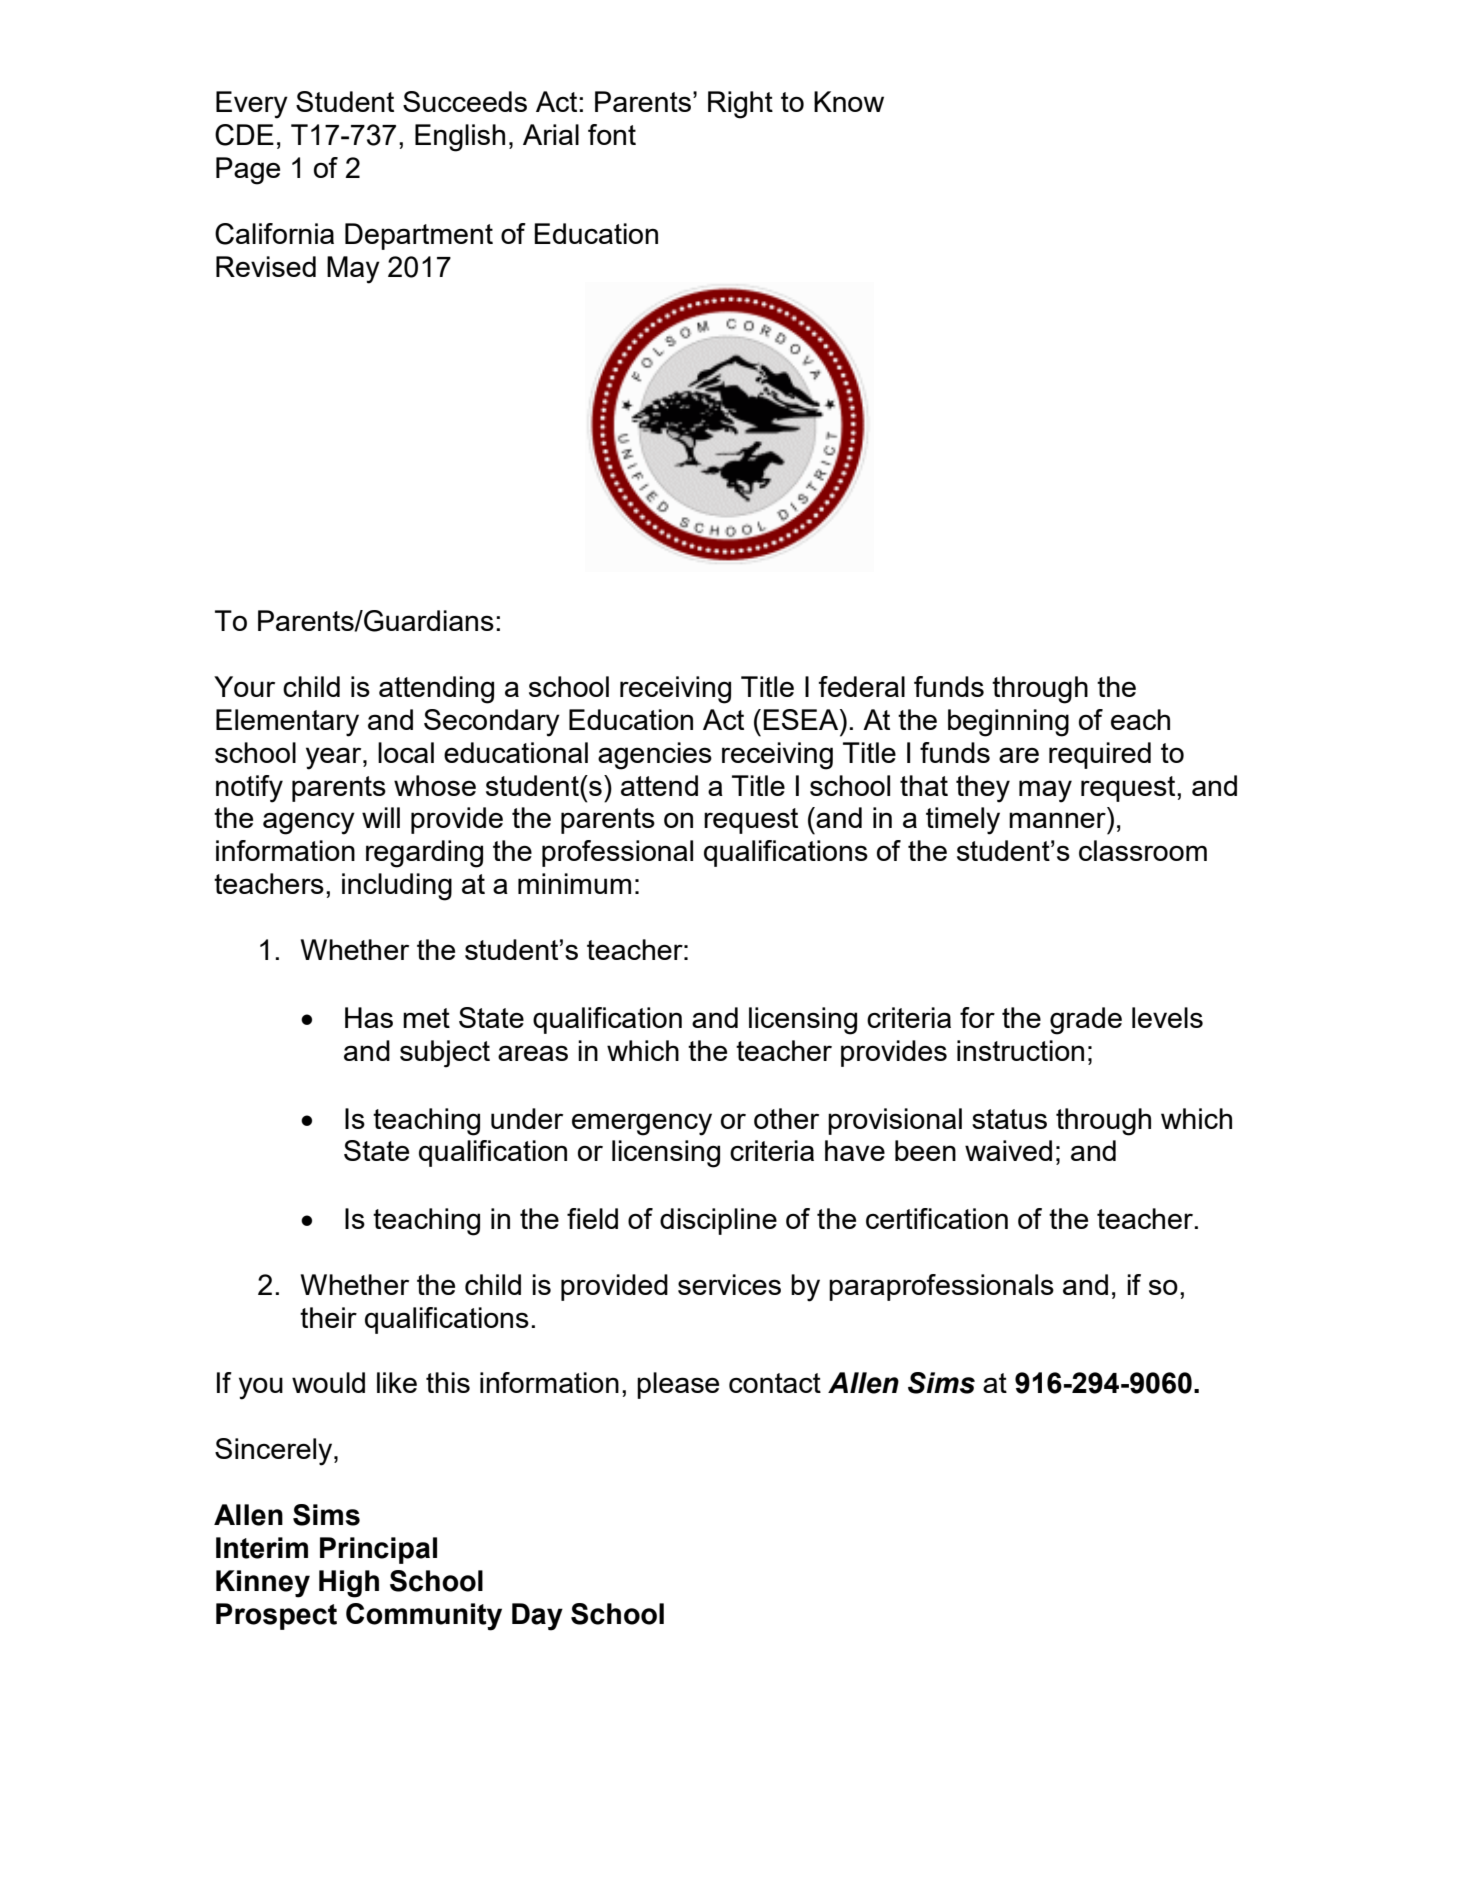 The height and width of the page is (1888, 1459). Describe the element at coordinates (369, 1017) in the page. I see `Has` at that location.
